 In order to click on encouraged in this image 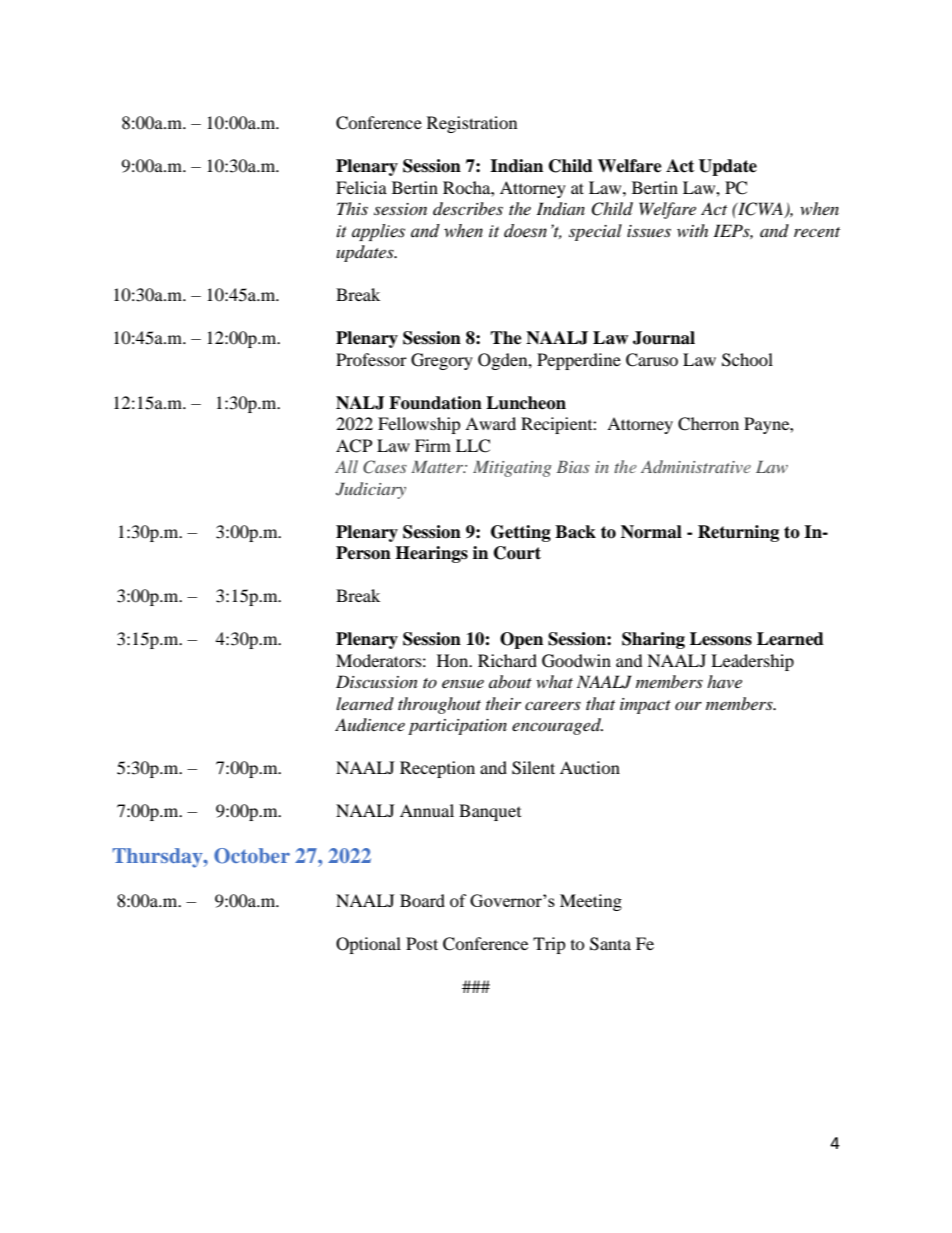, I will do `click(557, 726)`.
